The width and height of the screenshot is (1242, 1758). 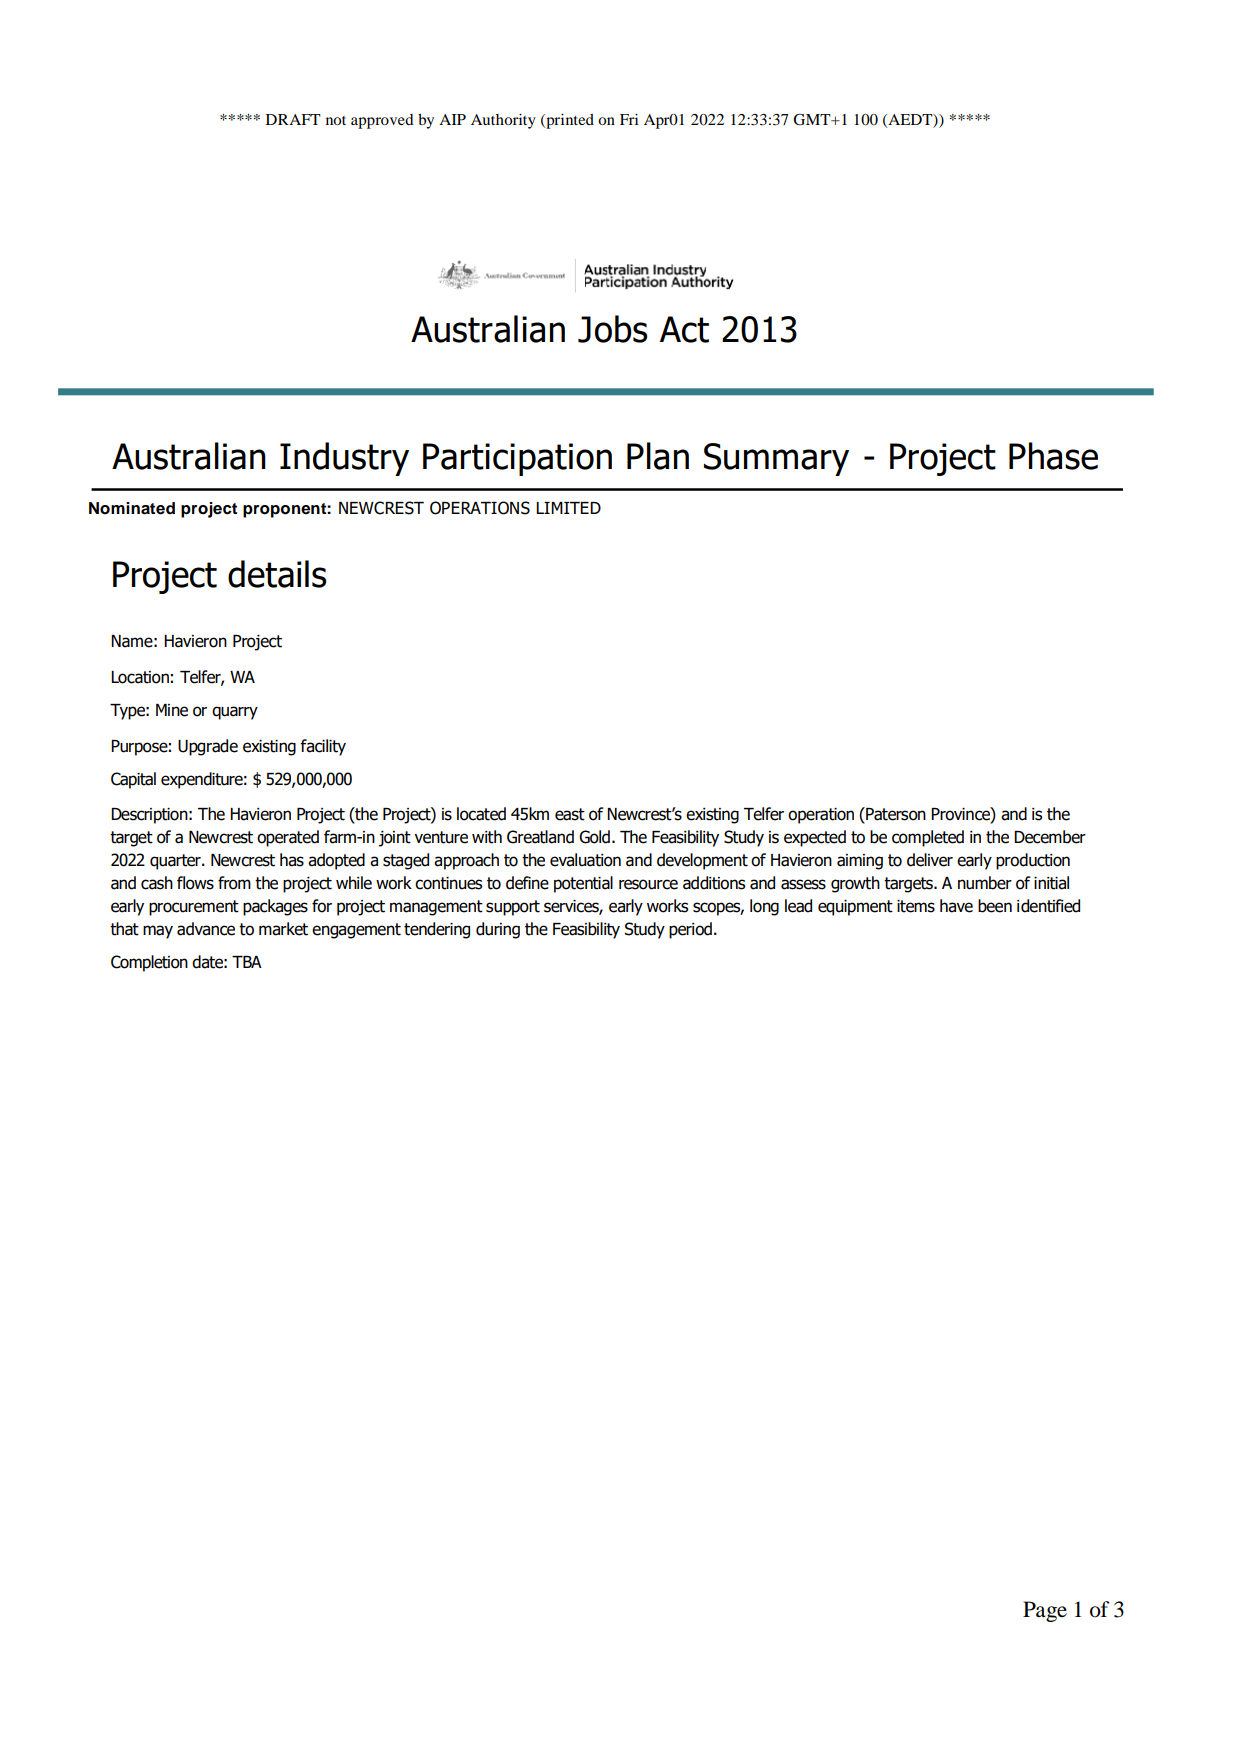 I want to click on Fri, so click(x=629, y=119).
